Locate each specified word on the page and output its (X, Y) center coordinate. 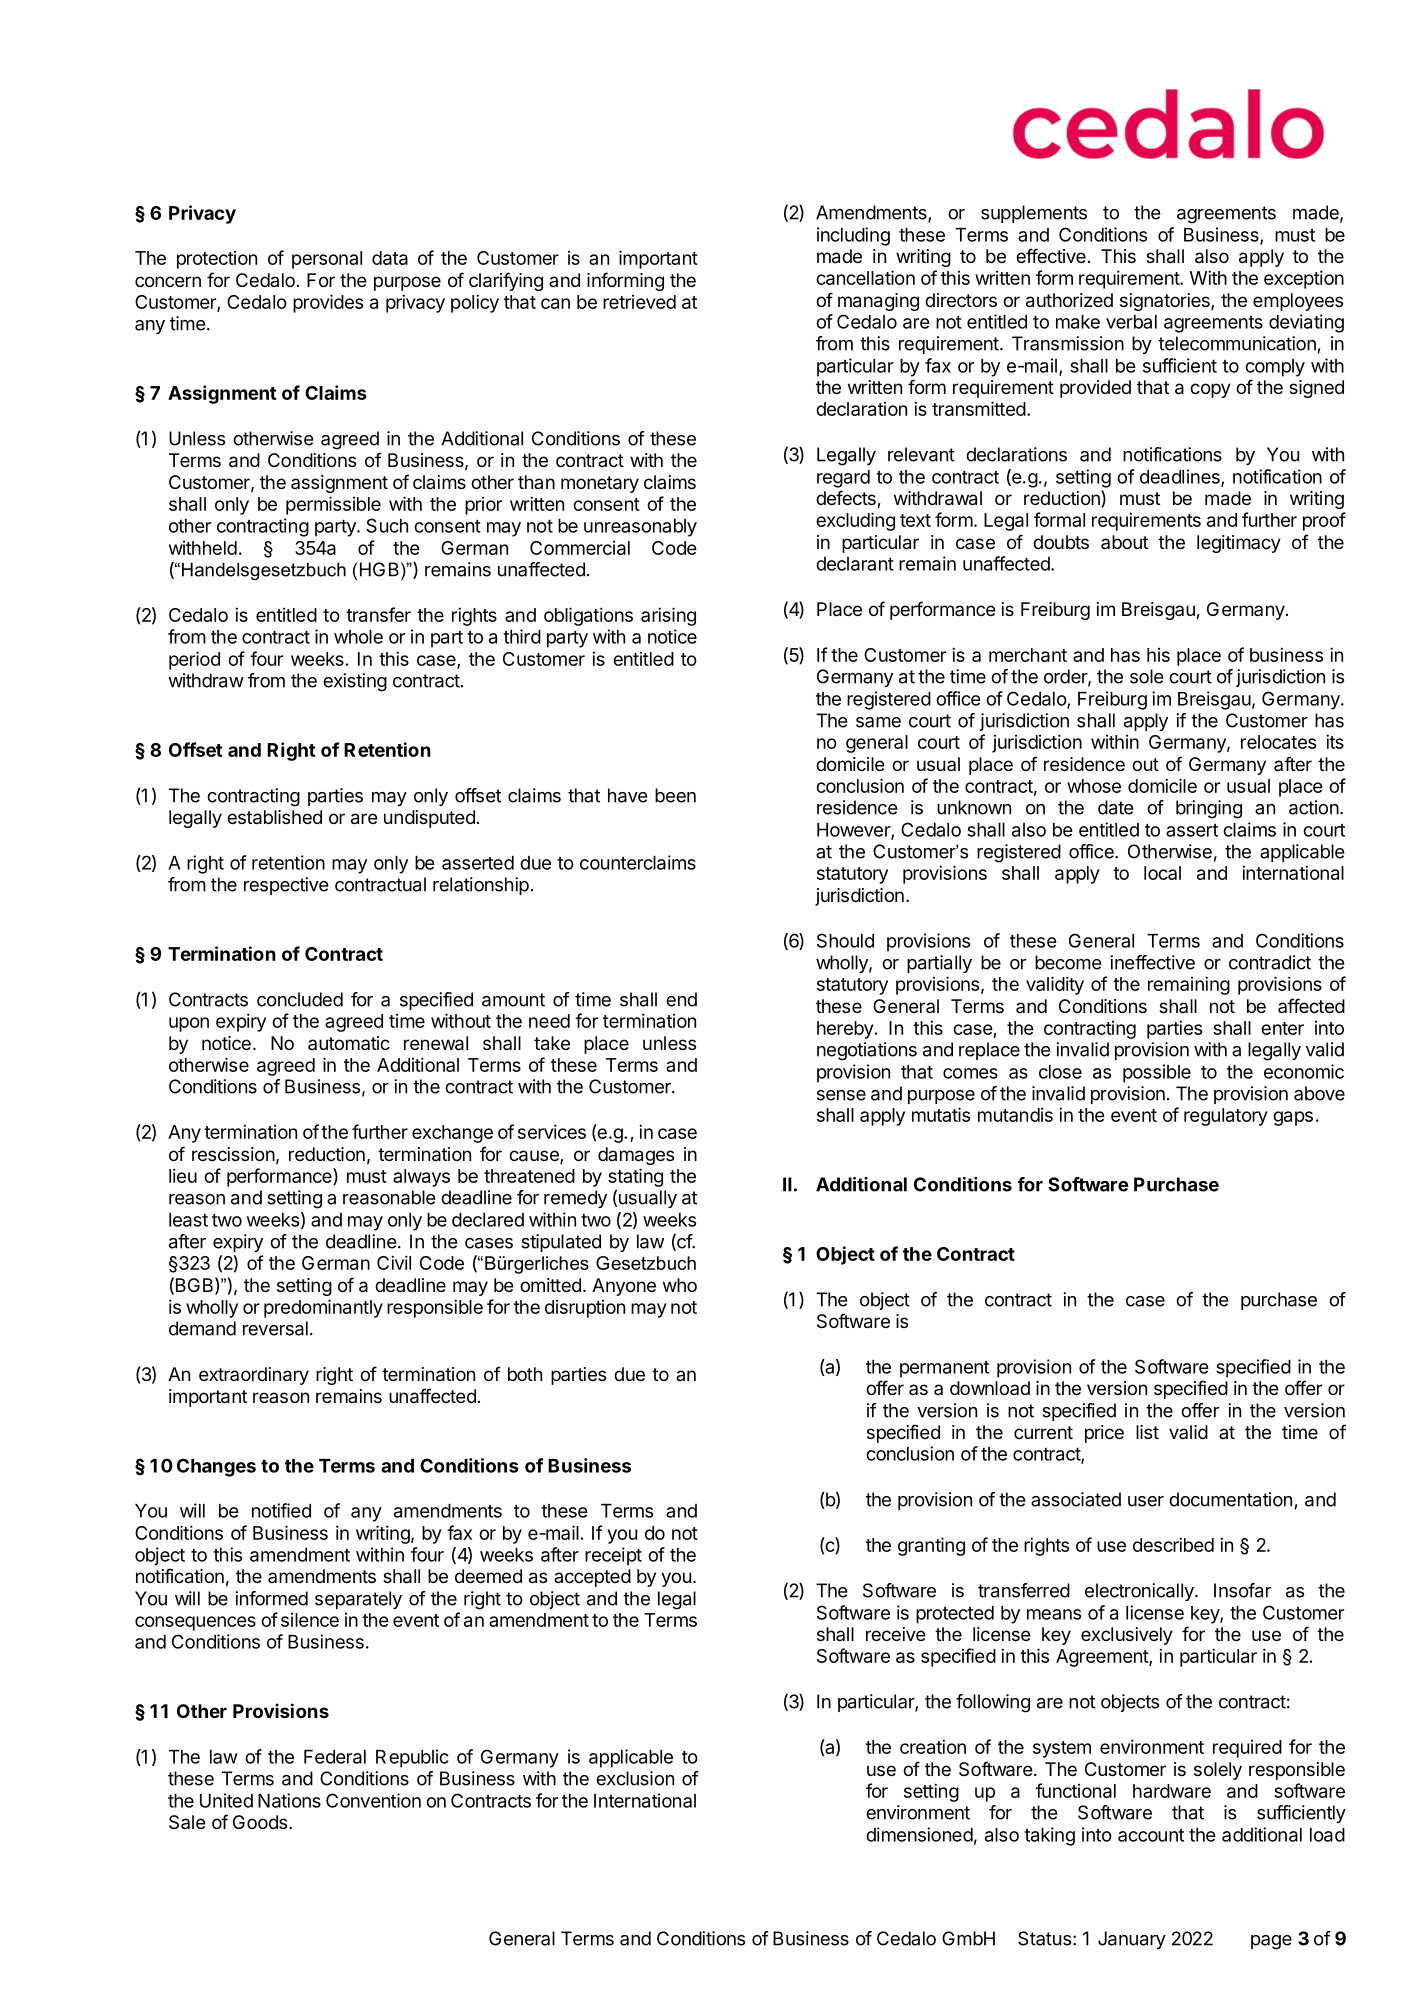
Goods (261, 1822)
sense (841, 1095)
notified (281, 1510)
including (853, 236)
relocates (1278, 742)
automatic (349, 1043)
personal (327, 260)
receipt (613, 1556)
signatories (1166, 302)
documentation (1230, 1499)
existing (355, 682)
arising (668, 616)
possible (1157, 1073)
